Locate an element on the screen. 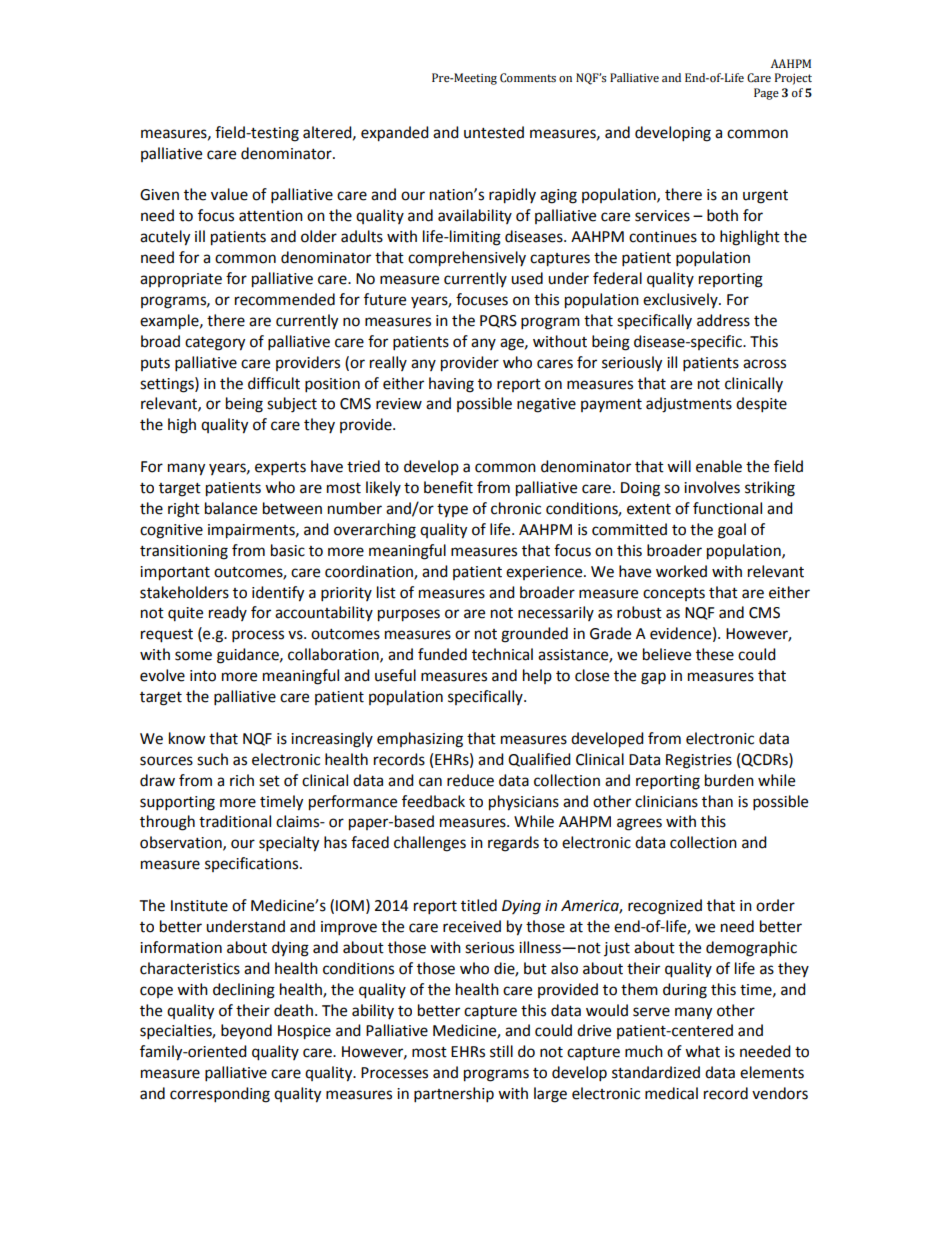  address is located at coordinates (723, 320).
